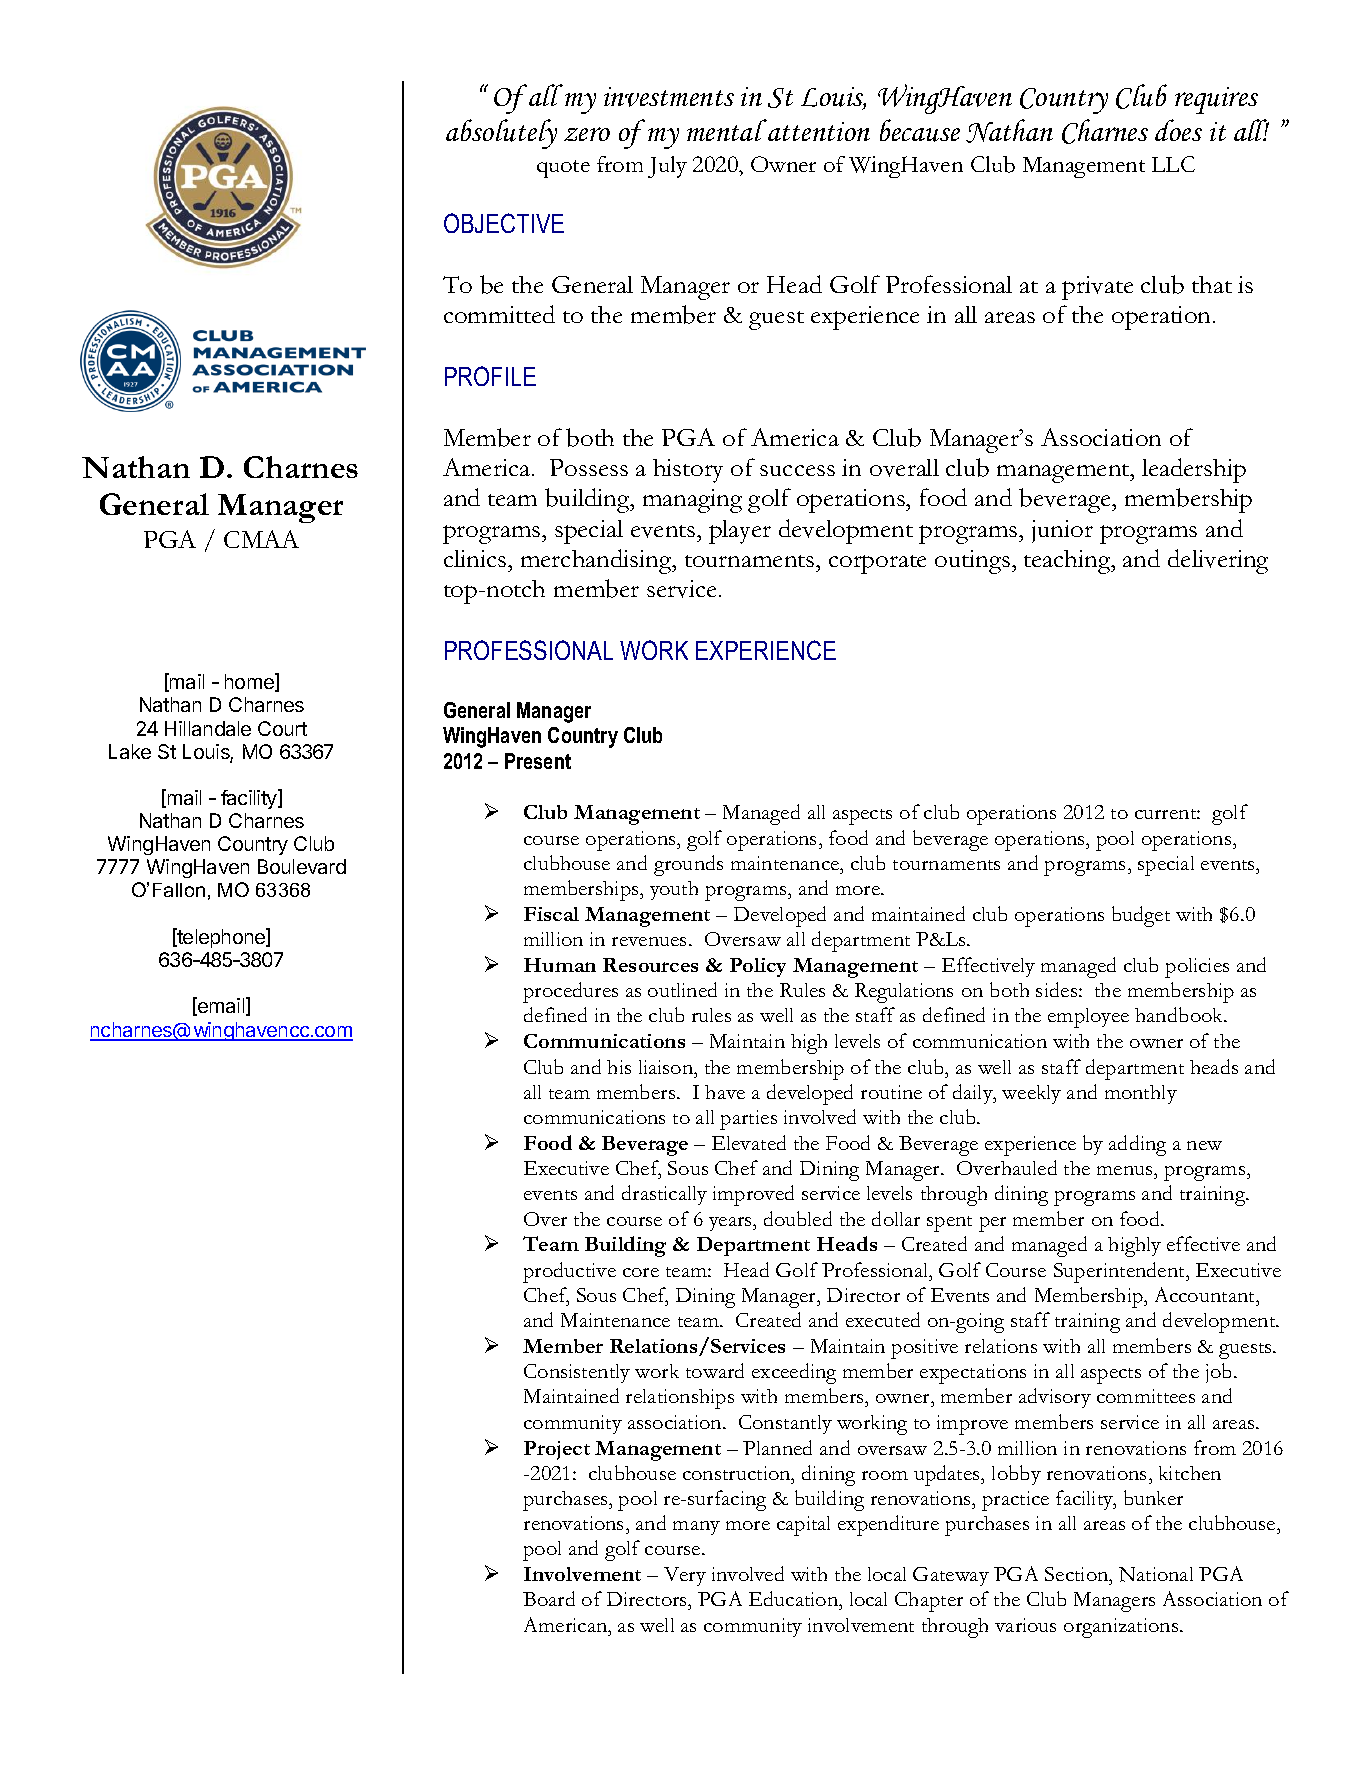  I want to click on managing, so click(692, 501).
